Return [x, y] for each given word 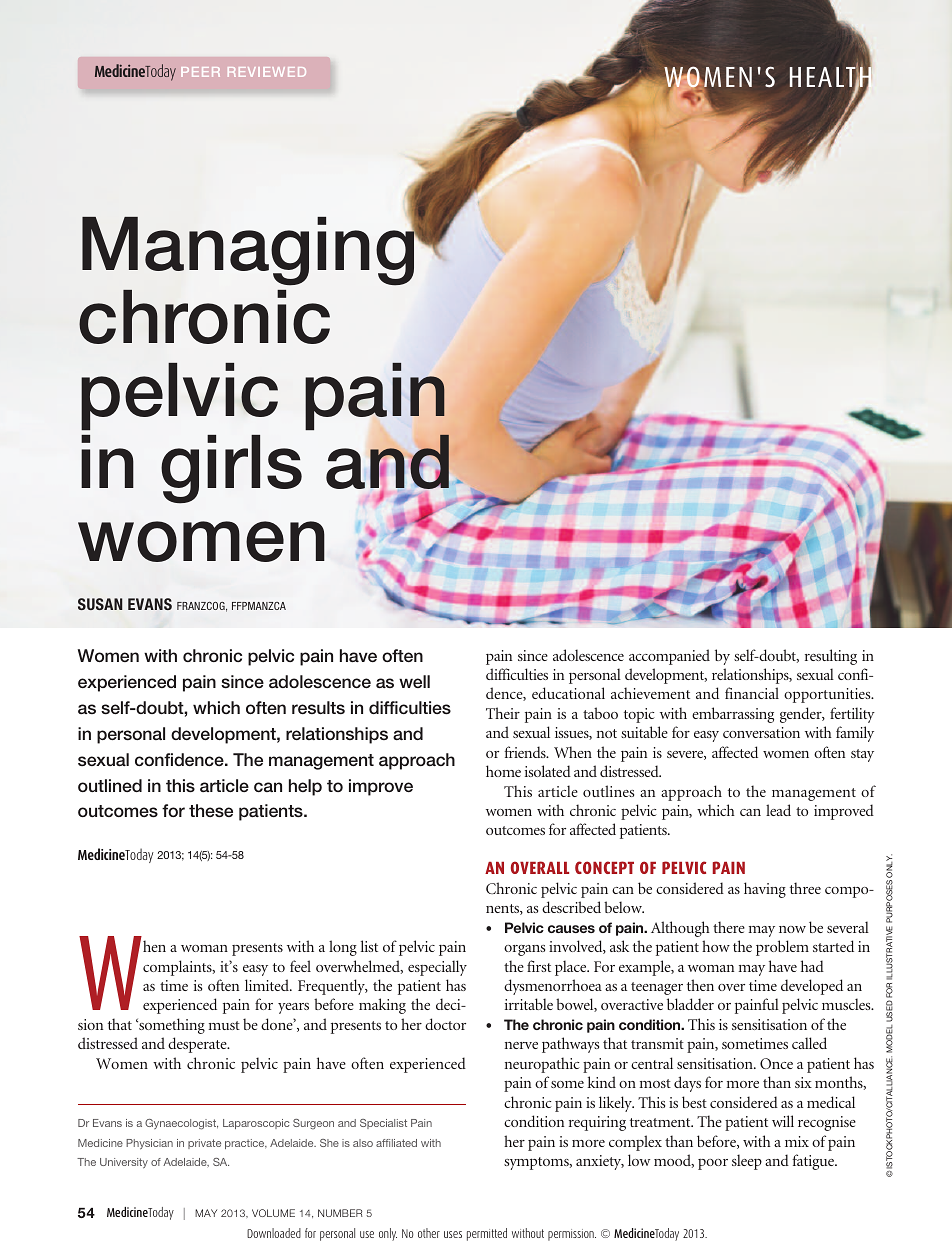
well [414, 681]
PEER [200, 72]
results [318, 708]
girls [231, 469]
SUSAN [100, 604]
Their [503, 713]
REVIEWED [267, 72]
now [792, 929]
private [204, 1144]
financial [752, 693]
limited [268, 985]
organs [524, 950]
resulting [831, 657]
